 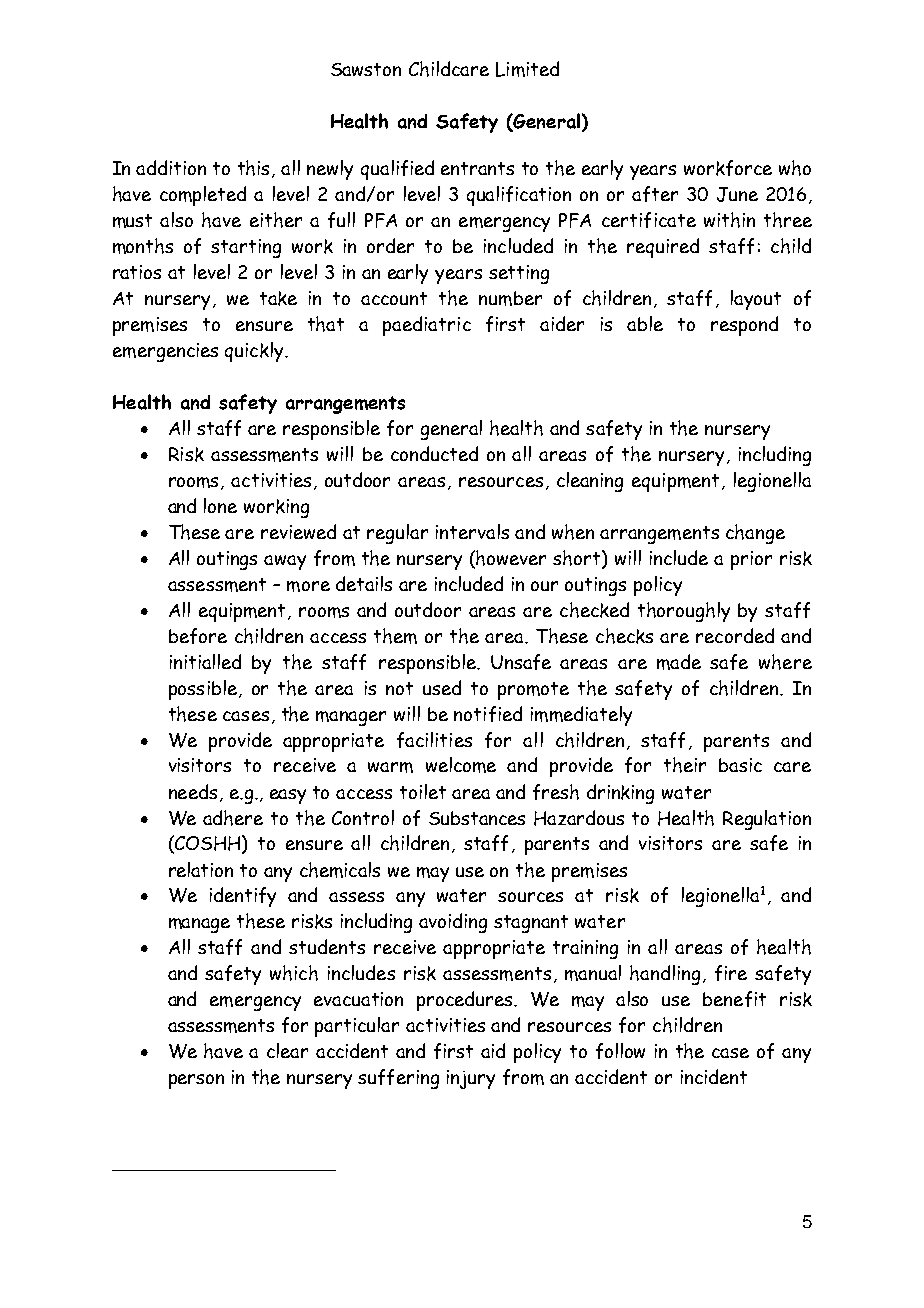 What do you see at coordinates (434, 740) in the screenshot?
I see `facilities` at bounding box center [434, 740].
